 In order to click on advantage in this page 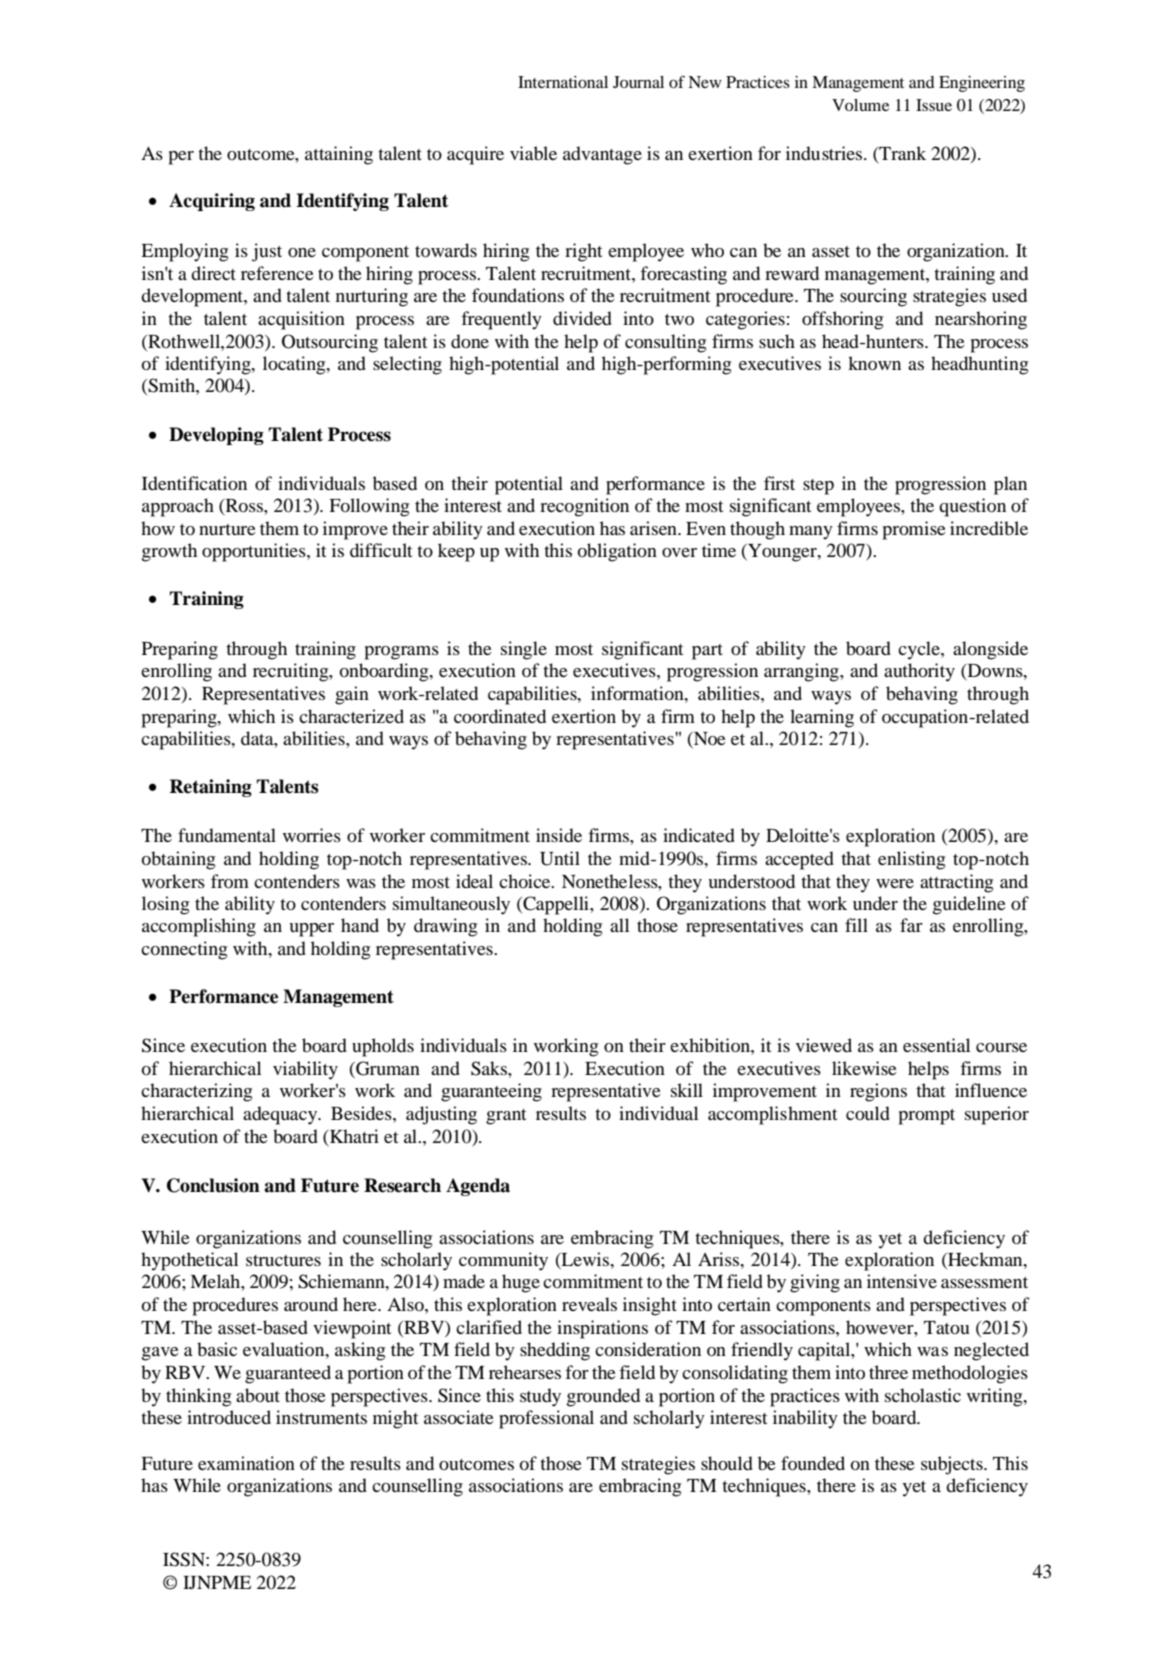, I will do `click(602, 155)`.
